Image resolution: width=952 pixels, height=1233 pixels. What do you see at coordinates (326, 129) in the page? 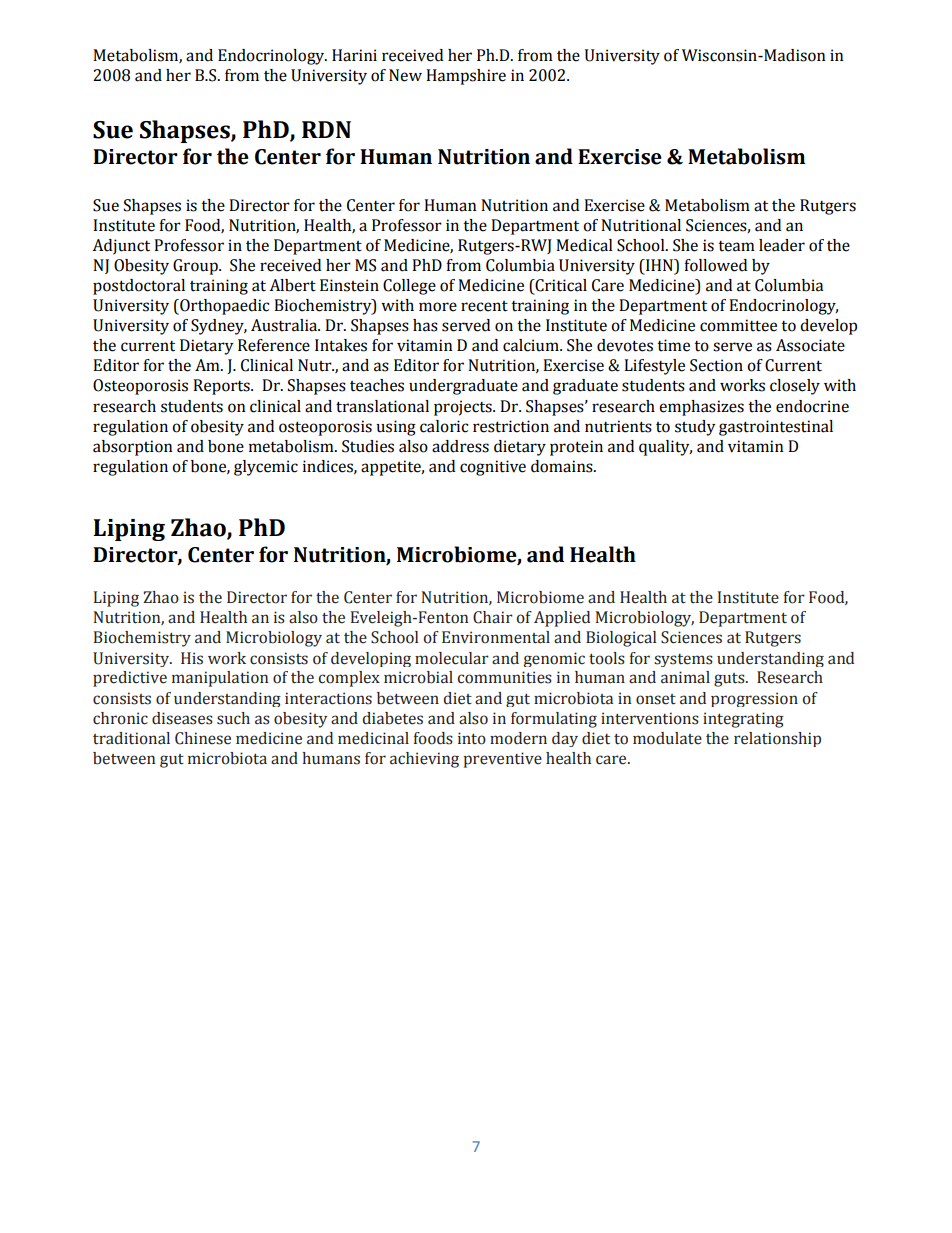
I see `RDN` at bounding box center [326, 129].
